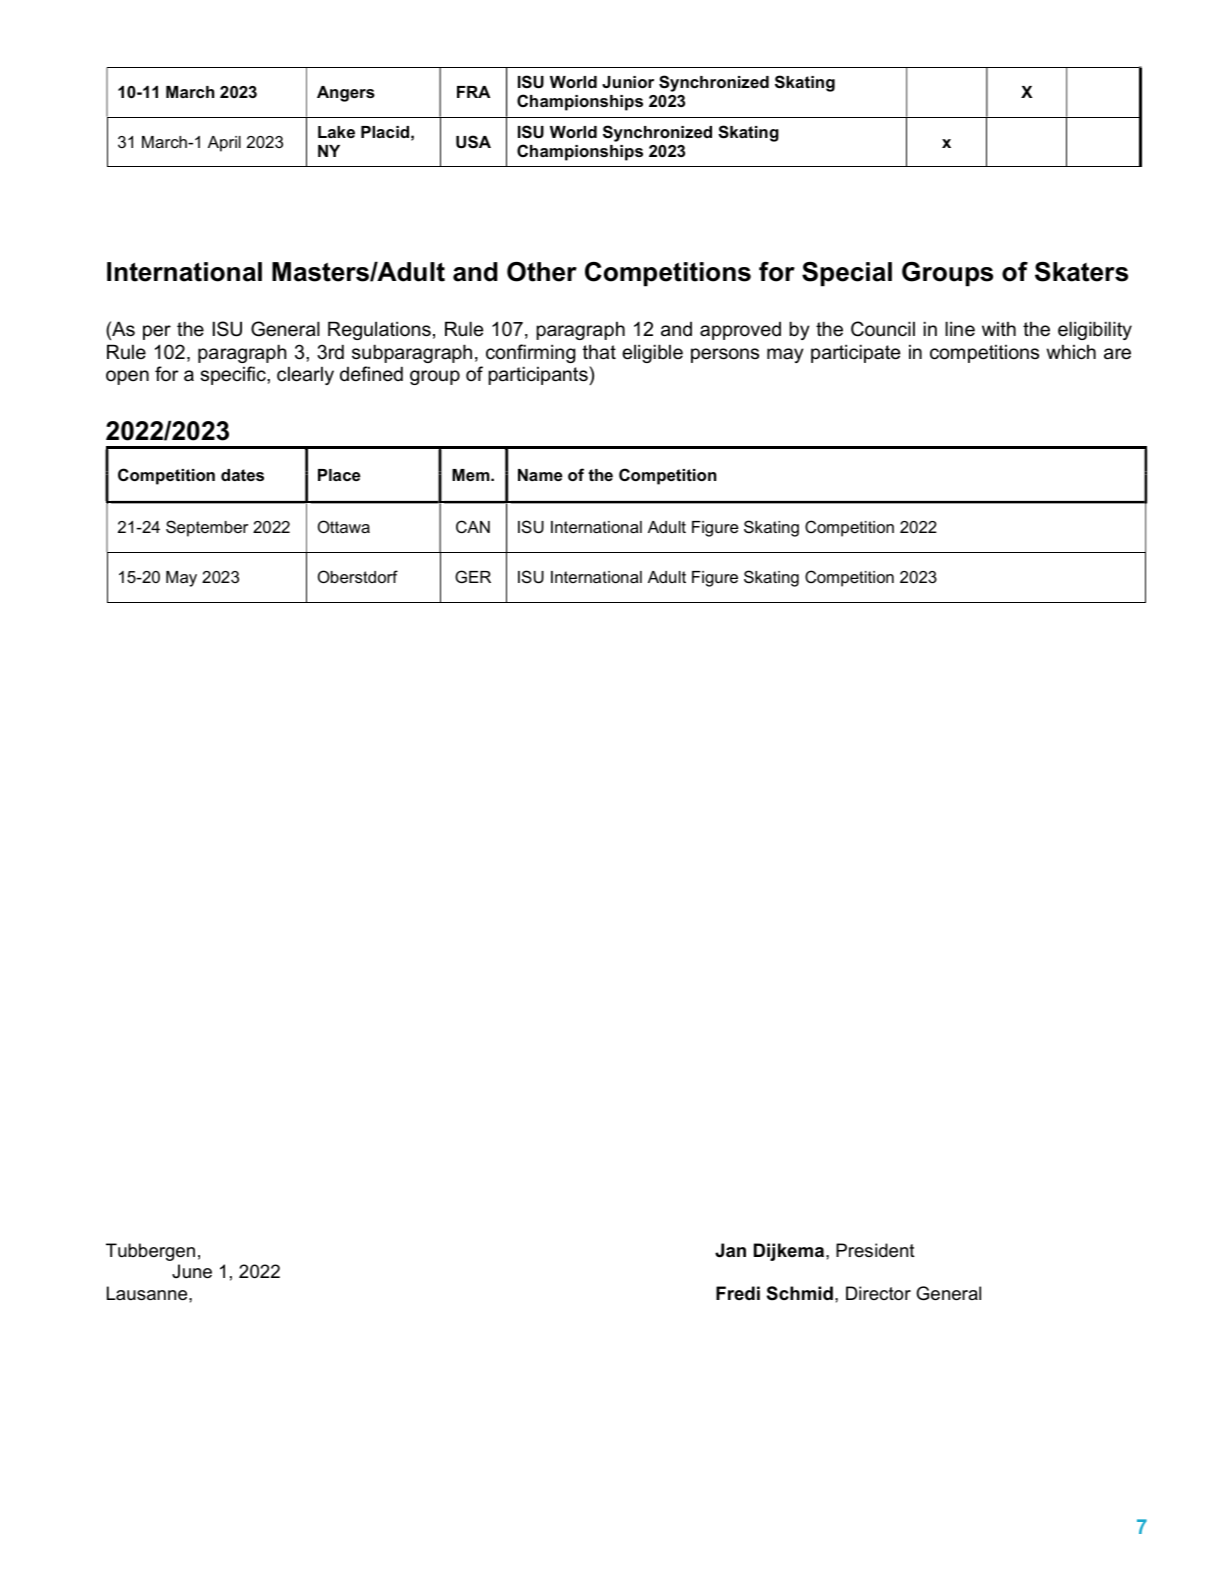 The image size is (1225, 1586). Describe the element at coordinates (224, 144) in the screenshot. I see `April` at that location.
